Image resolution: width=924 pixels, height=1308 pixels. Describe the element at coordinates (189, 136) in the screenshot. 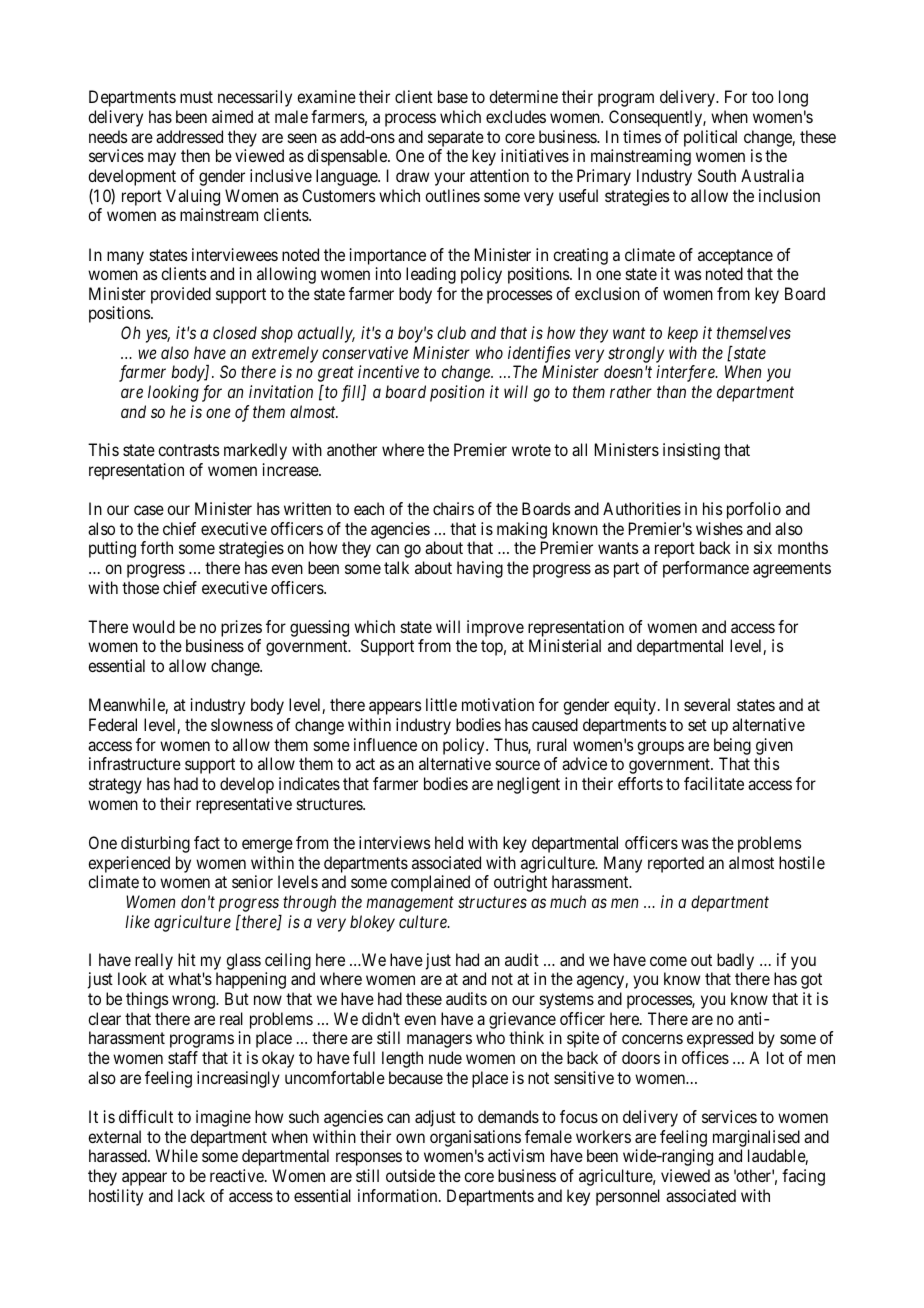

I see `addressed` at that location.
